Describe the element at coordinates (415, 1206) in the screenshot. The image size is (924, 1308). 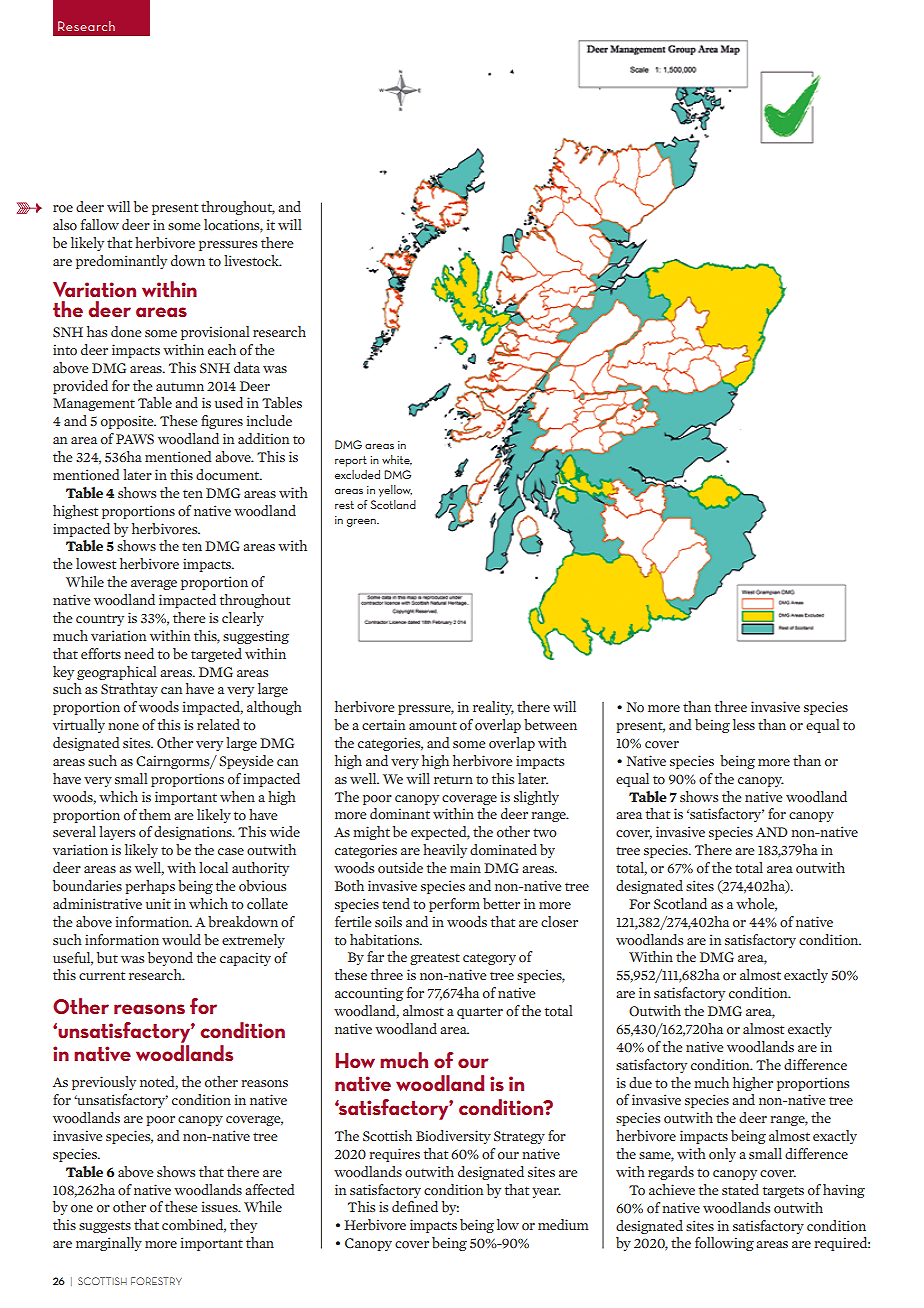
I see `defined` at that location.
